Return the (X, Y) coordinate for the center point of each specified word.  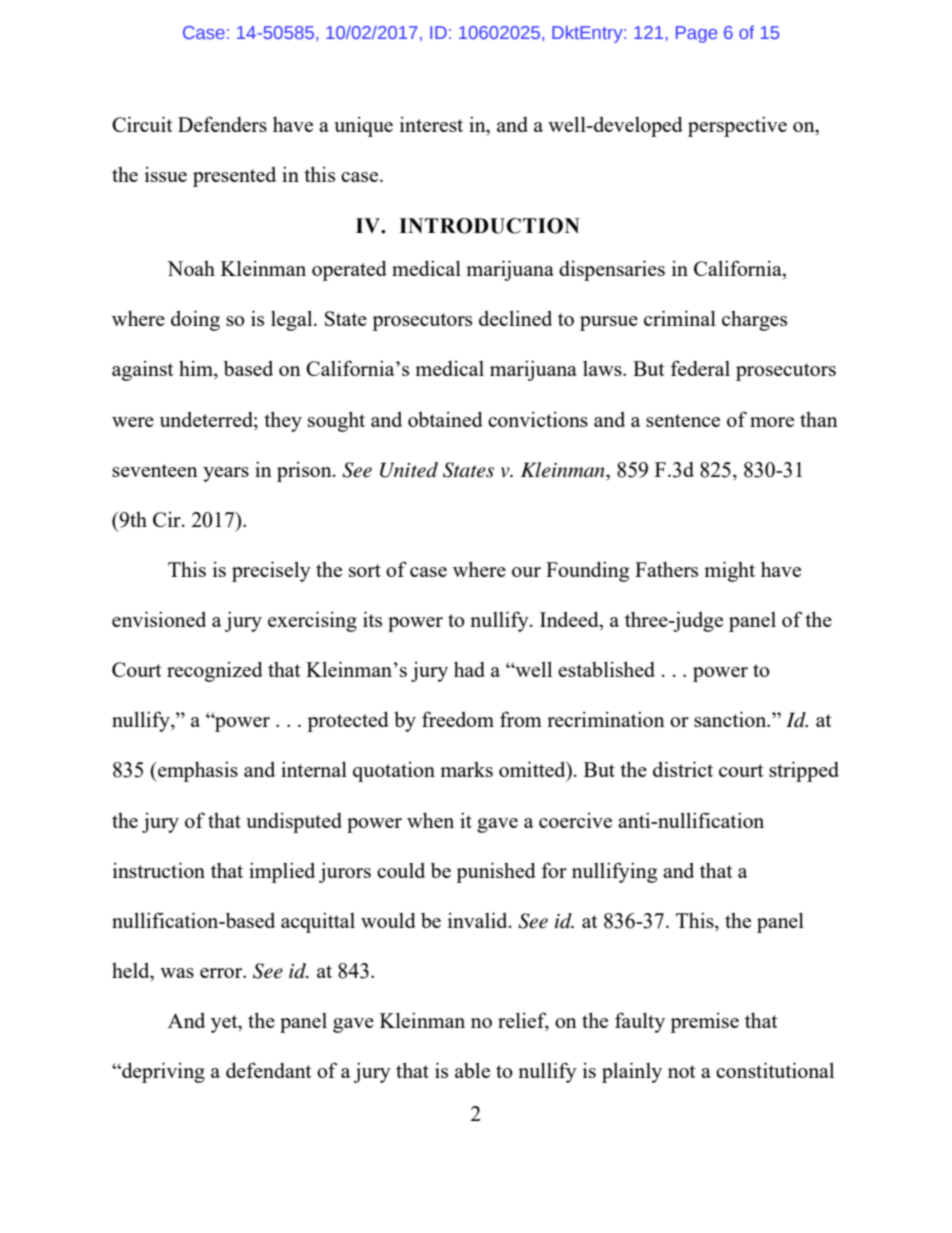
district (683, 769)
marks (466, 769)
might (729, 571)
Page (696, 34)
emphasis (197, 771)
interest (431, 124)
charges (754, 321)
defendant (269, 1070)
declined (515, 318)
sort (365, 570)
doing (195, 320)
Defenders (222, 124)
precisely (271, 571)
